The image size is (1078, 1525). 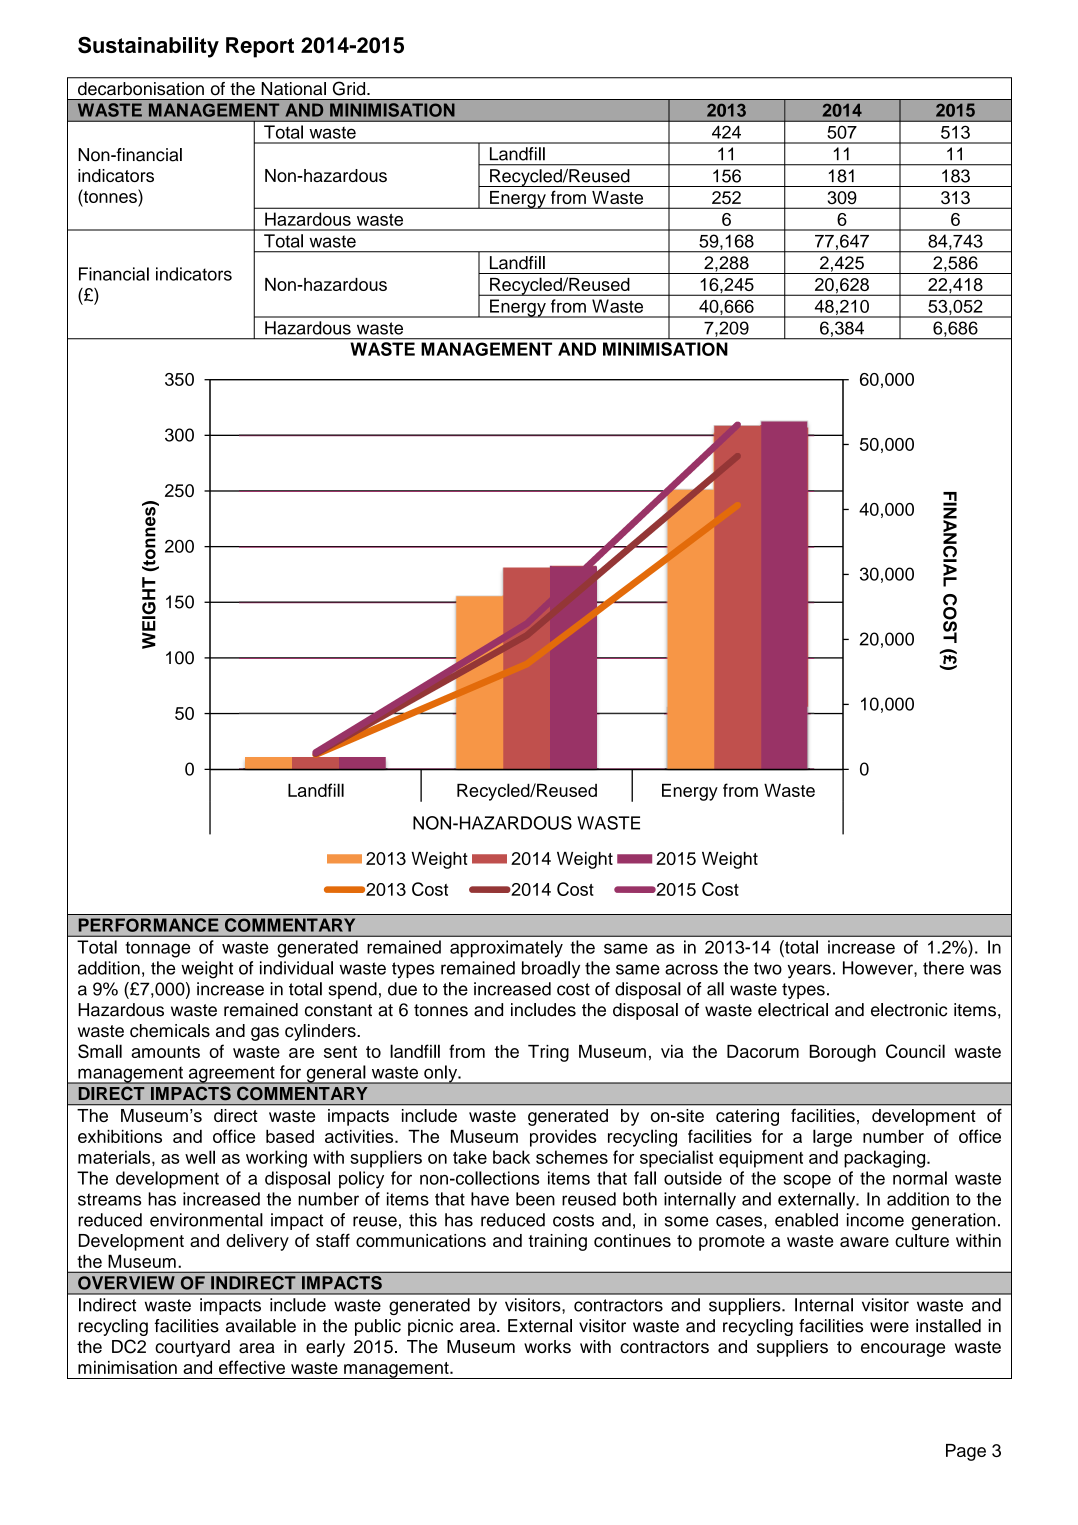 I want to click on encourage, so click(x=903, y=1350).
